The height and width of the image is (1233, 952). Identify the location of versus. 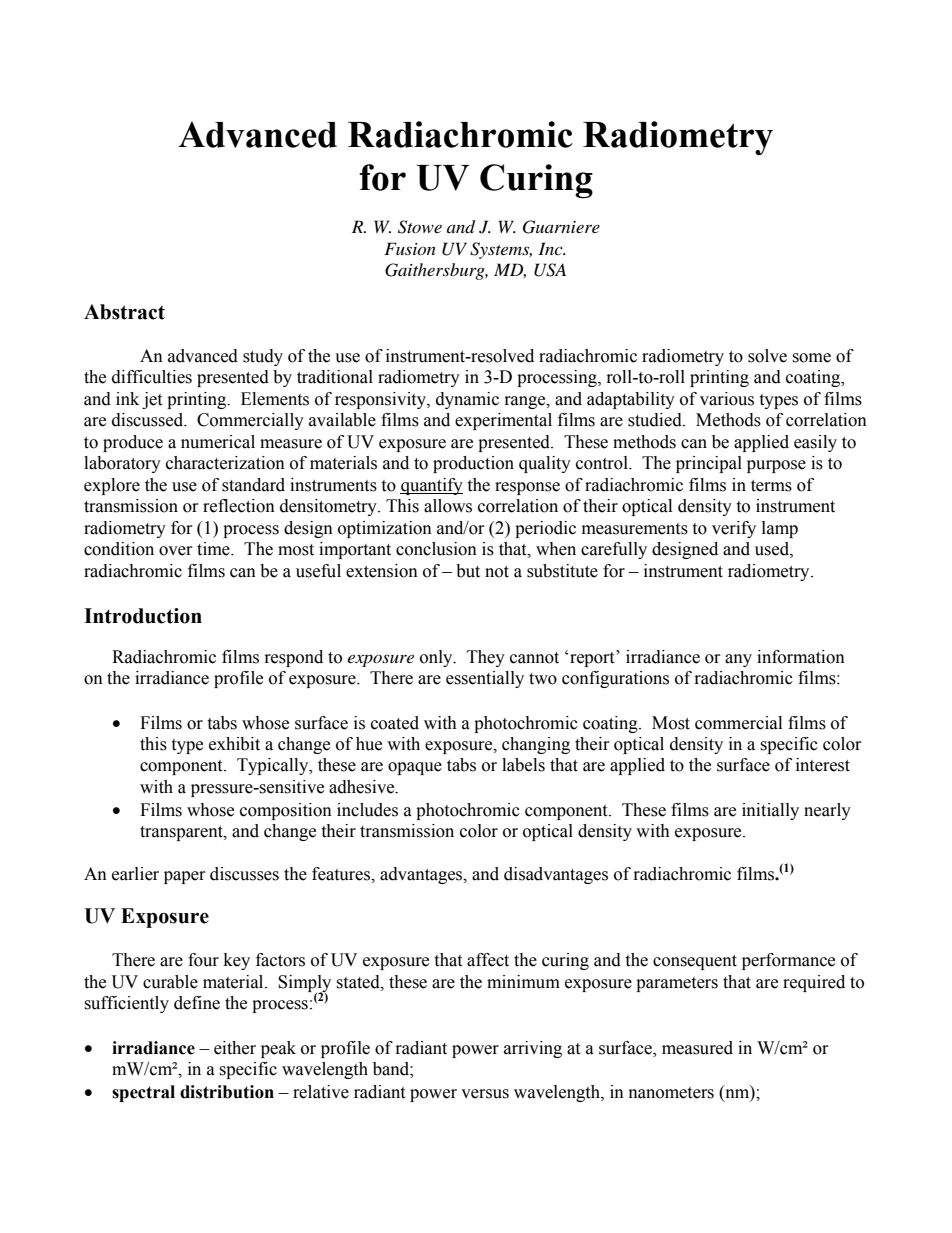
(485, 1094).
